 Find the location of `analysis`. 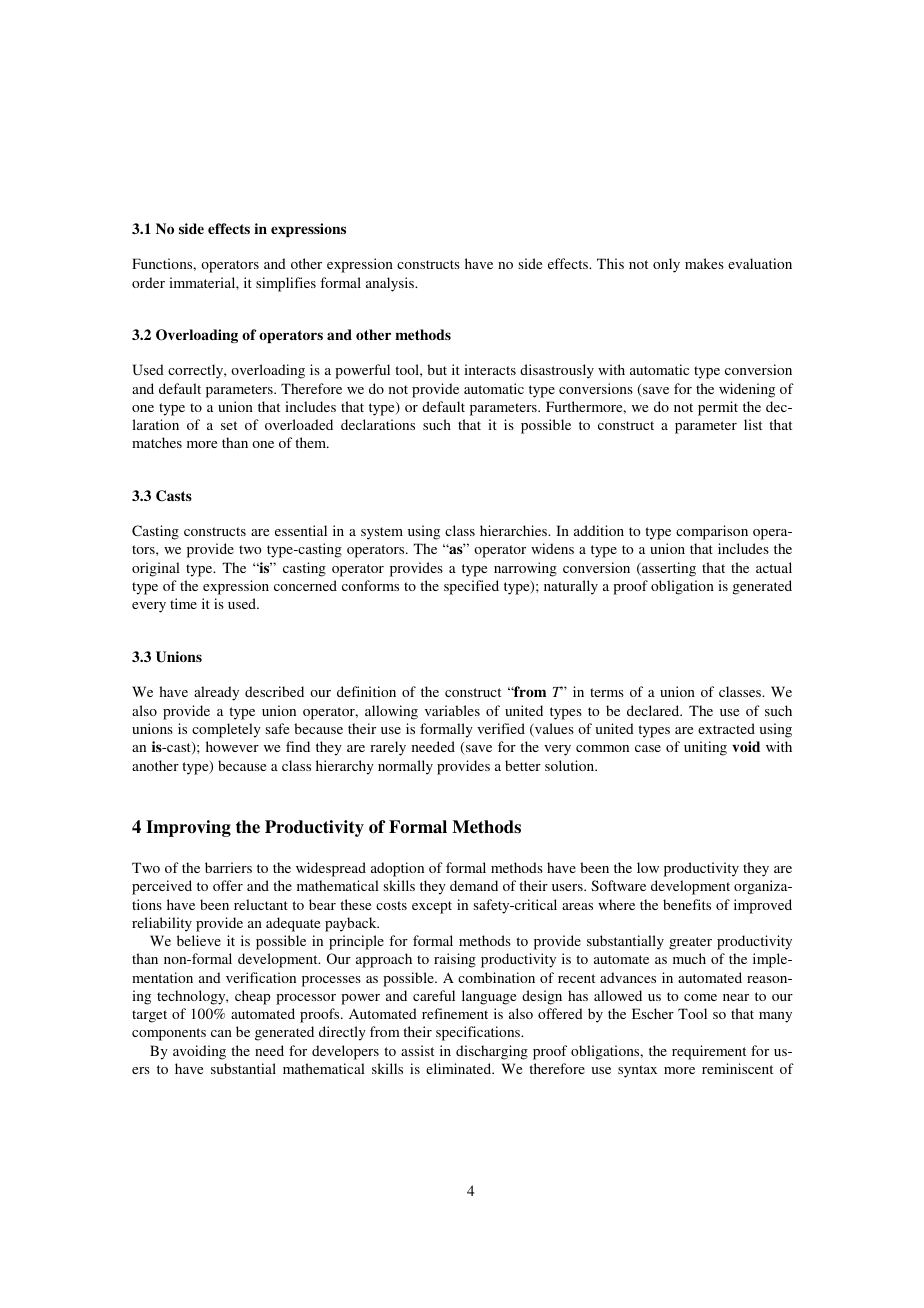

analysis is located at coordinates (391, 284).
